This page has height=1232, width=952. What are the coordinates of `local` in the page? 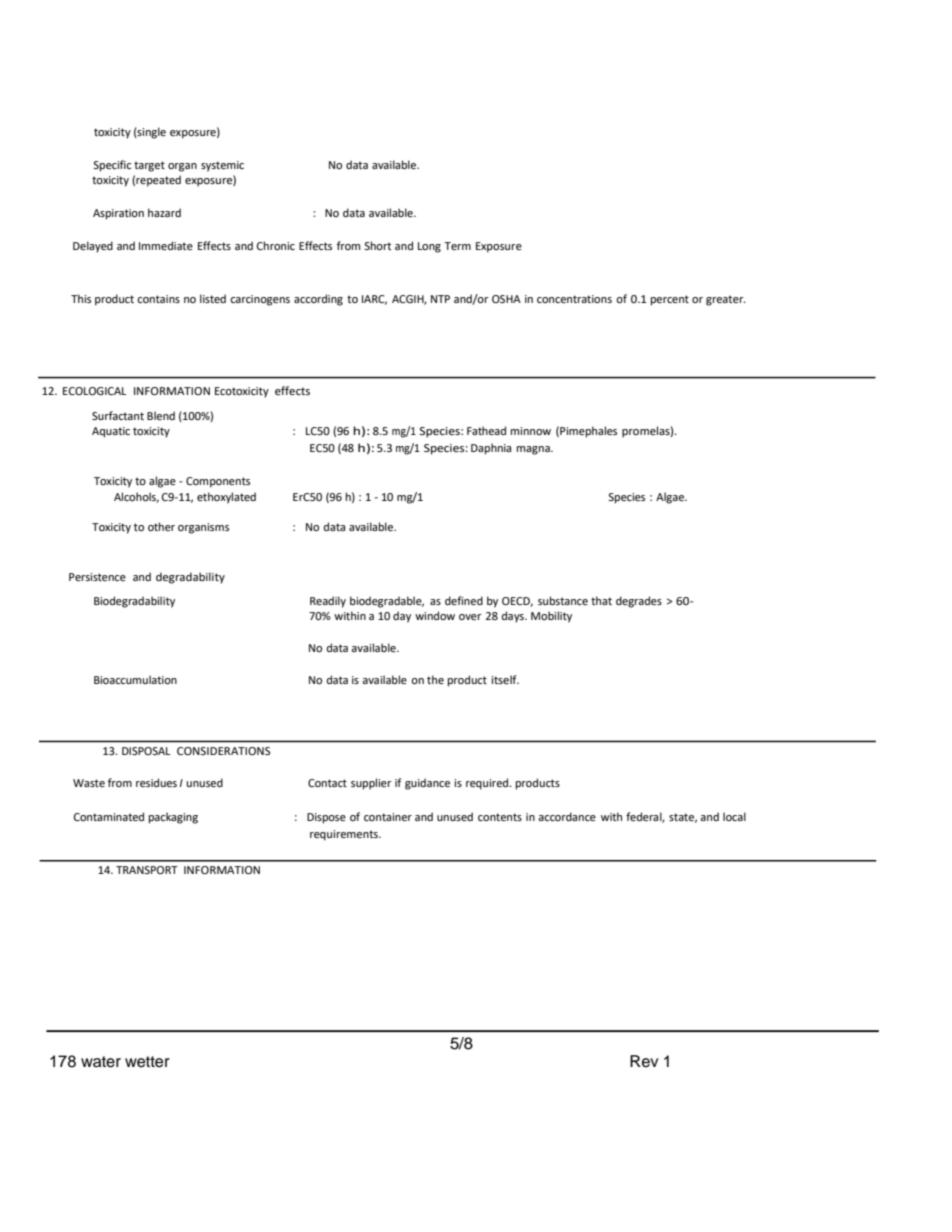 It's located at (734, 816).
